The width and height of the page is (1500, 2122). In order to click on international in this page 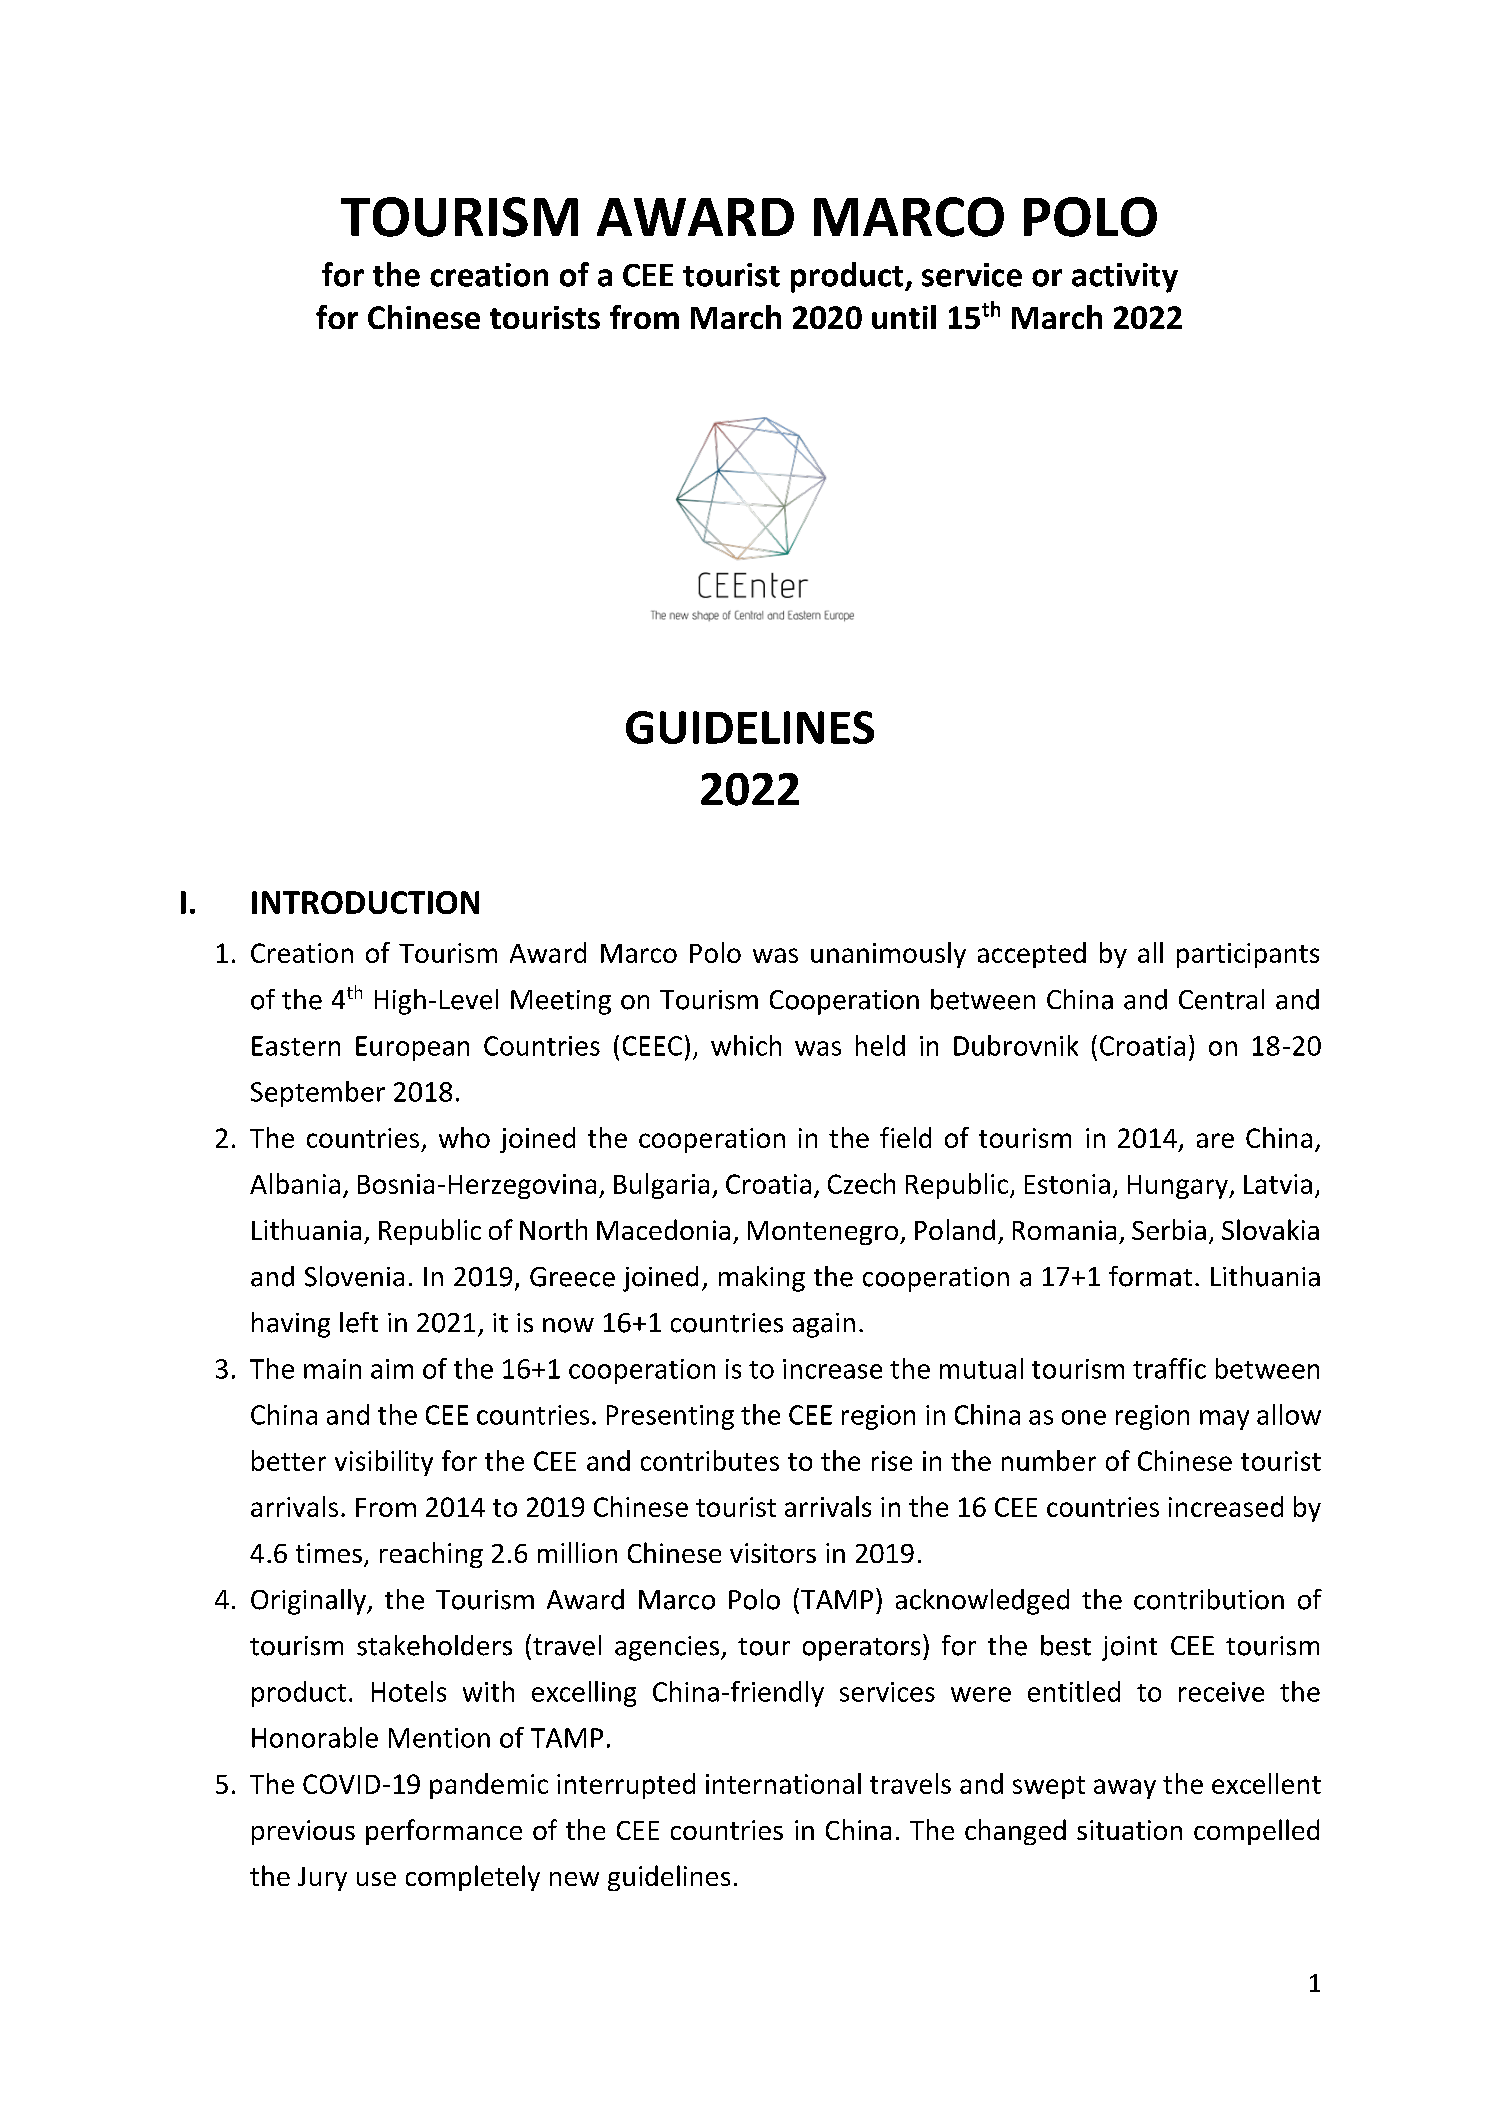, I will do `click(783, 1783)`.
